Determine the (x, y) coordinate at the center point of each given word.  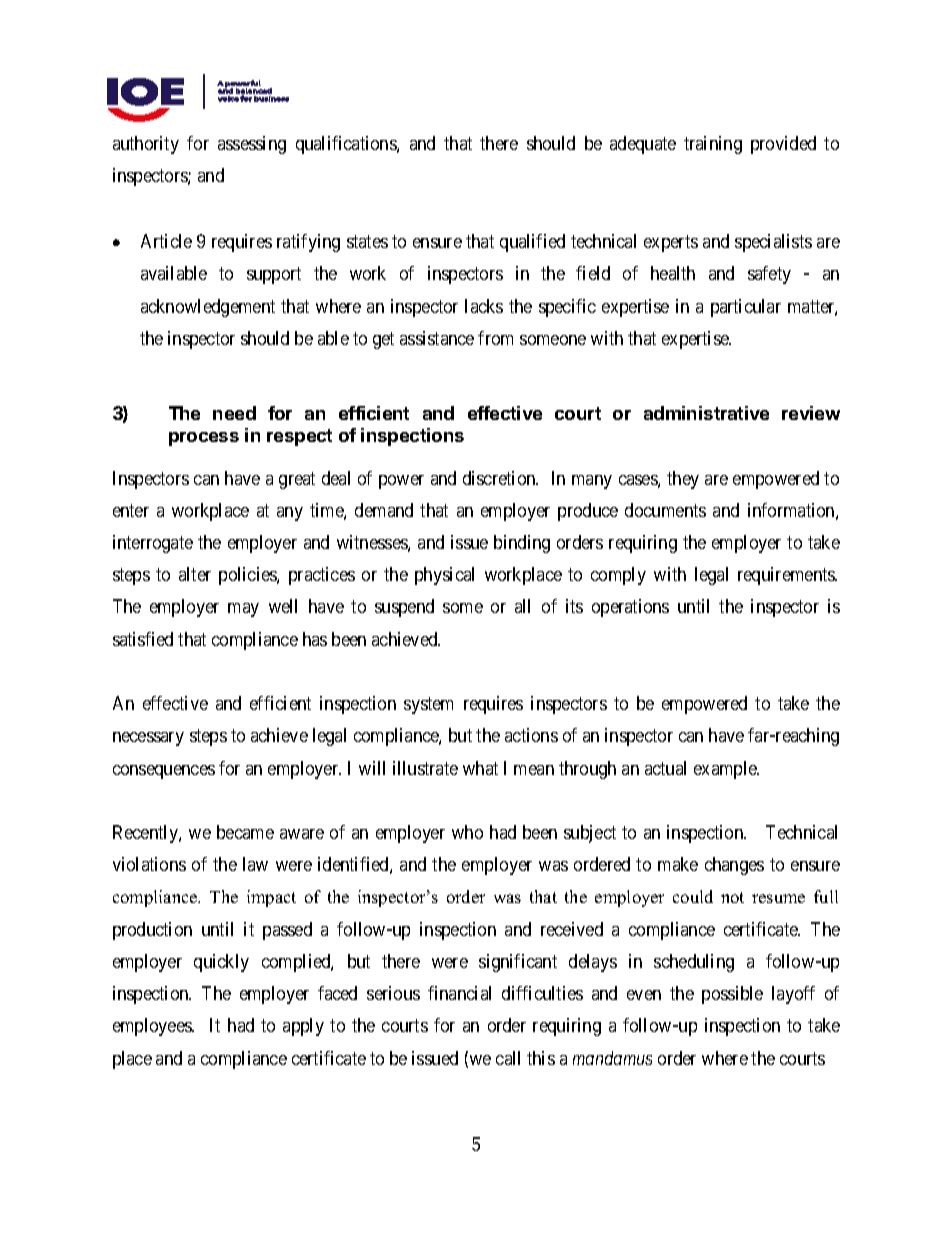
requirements (787, 576)
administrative (706, 413)
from (495, 338)
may (243, 610)
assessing (252, 145)
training (713, 145)
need (234, 413)
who (467, 832)
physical (444, 576)
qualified (532, 243)
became (245, 832)
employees (153, 1027)
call (508, 1058)
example (726, 770)
